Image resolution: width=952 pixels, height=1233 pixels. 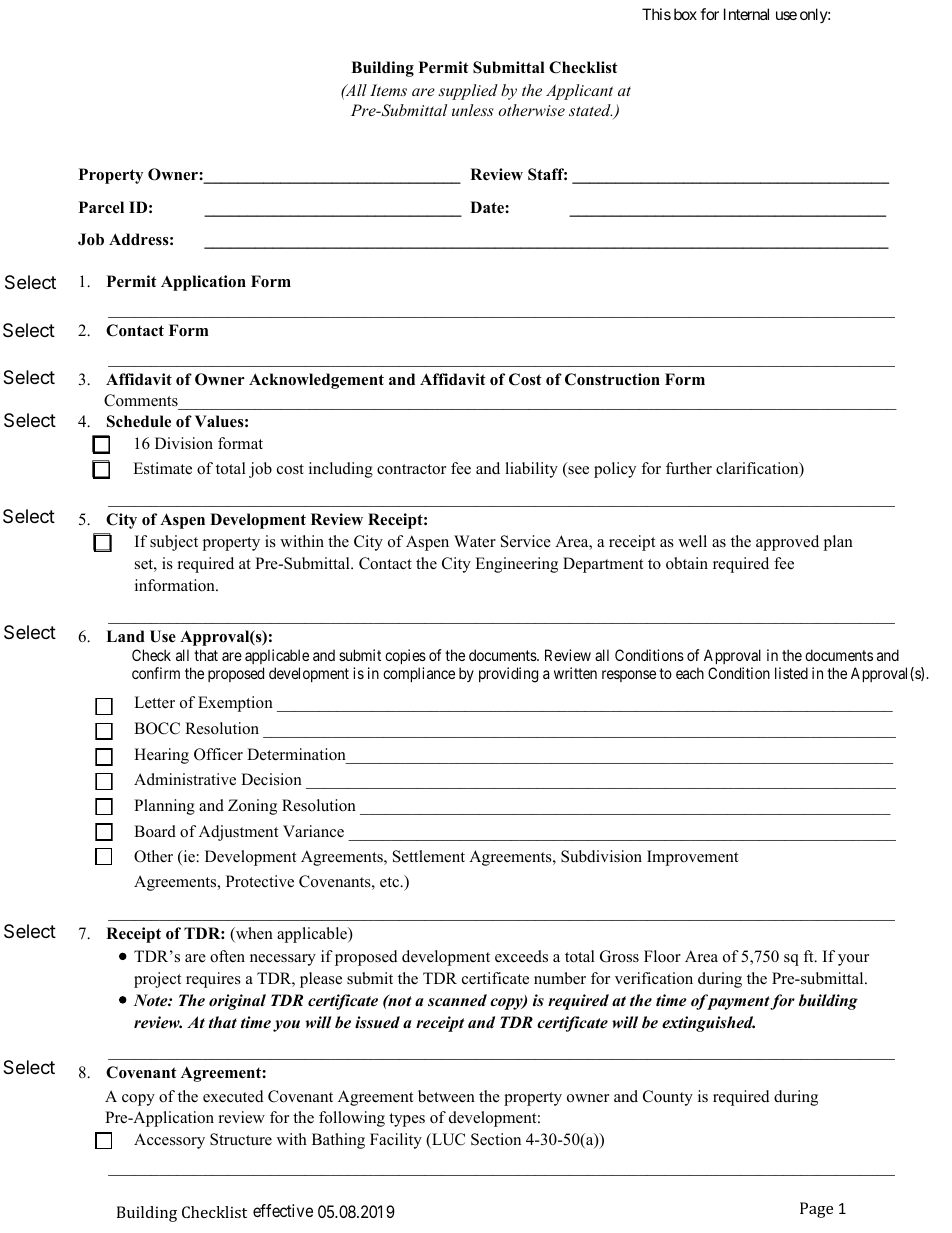 What do you see at coordinates (816, 1210) in the page?
I see `Page` at bounding box center [816, 1210].
